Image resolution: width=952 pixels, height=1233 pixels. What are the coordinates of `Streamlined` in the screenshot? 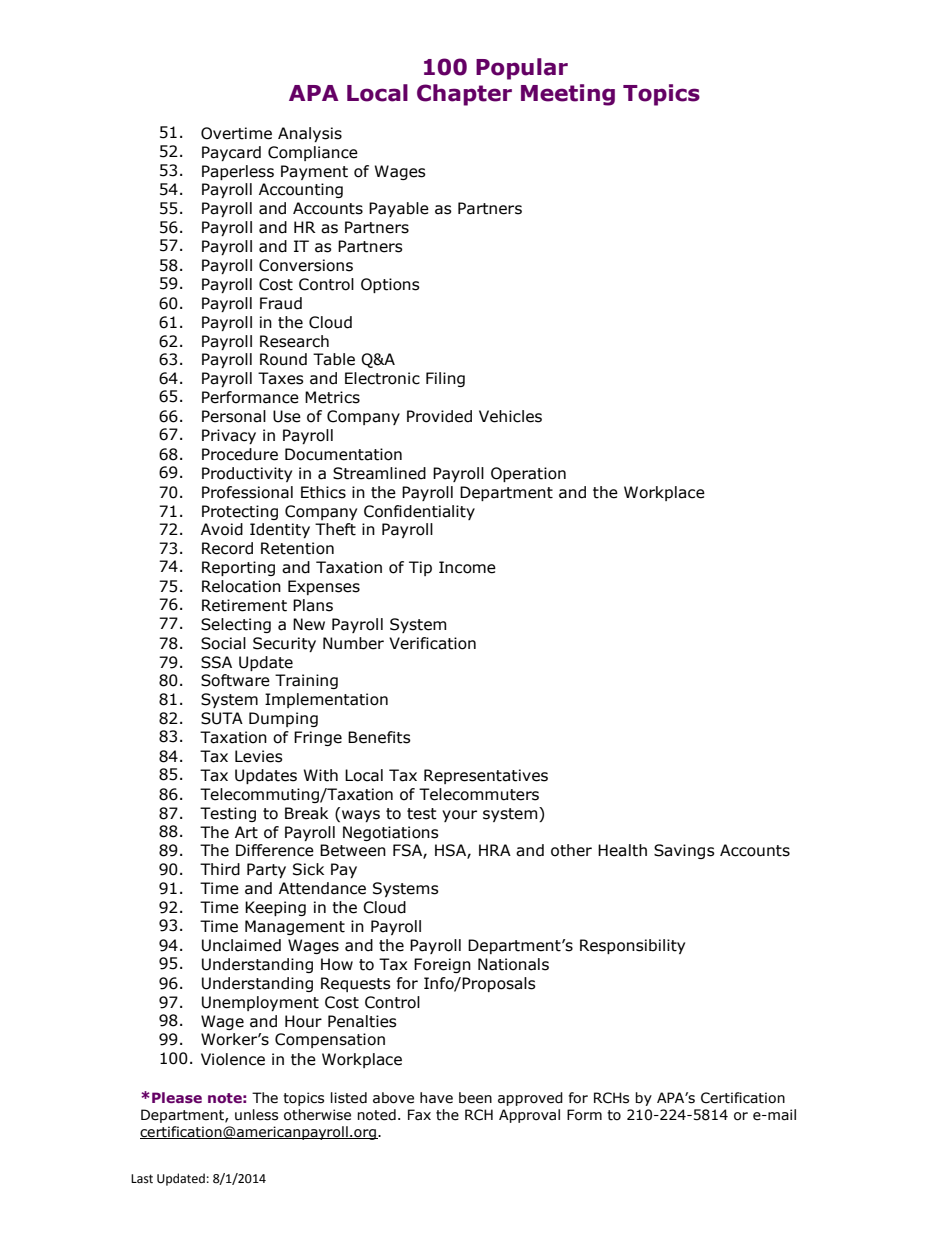 It's located at (379, 473).
